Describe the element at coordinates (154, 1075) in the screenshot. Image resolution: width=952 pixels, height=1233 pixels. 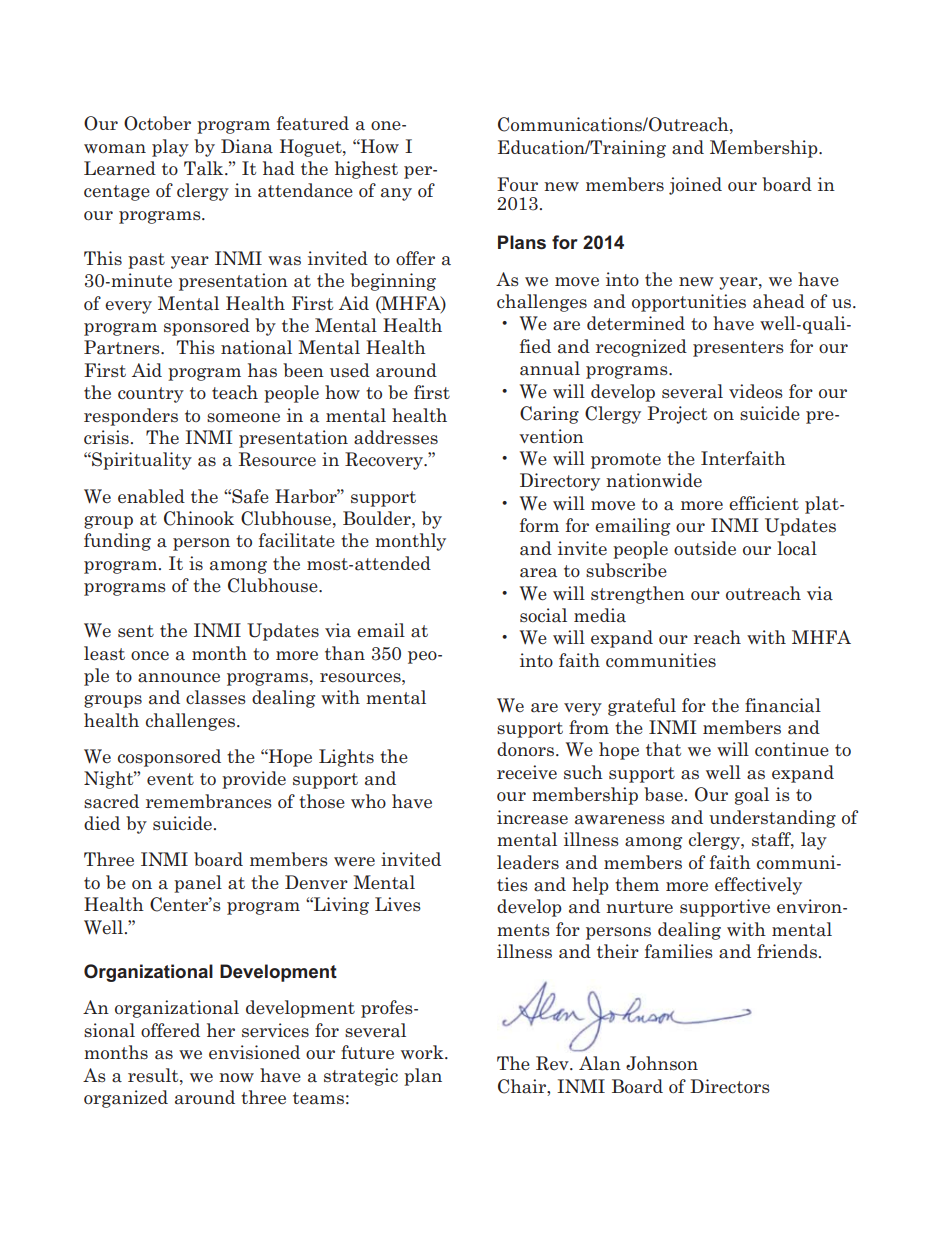
I see `result` at that location.
